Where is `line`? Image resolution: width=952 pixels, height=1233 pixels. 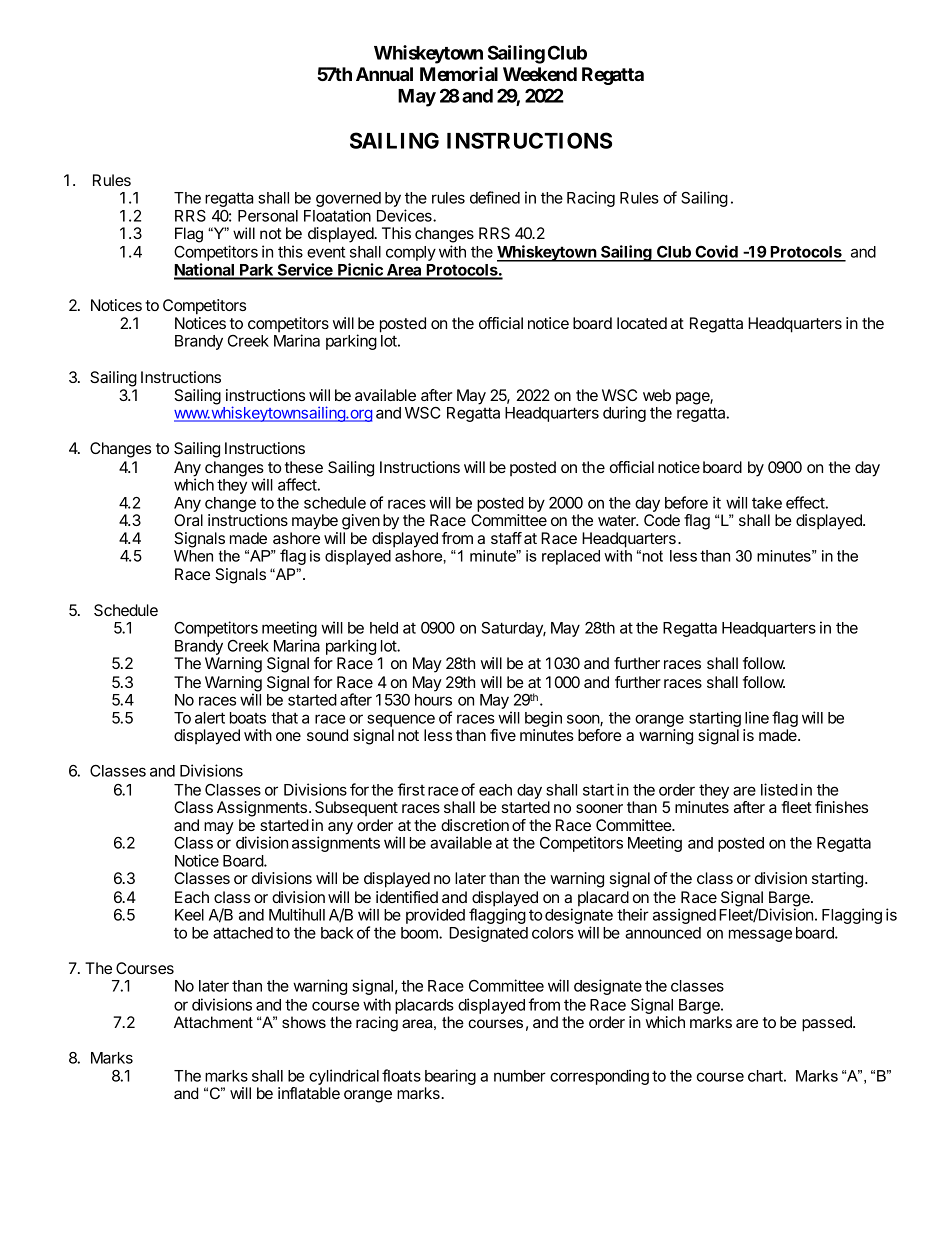 line is located at coordinates (757, 717).
